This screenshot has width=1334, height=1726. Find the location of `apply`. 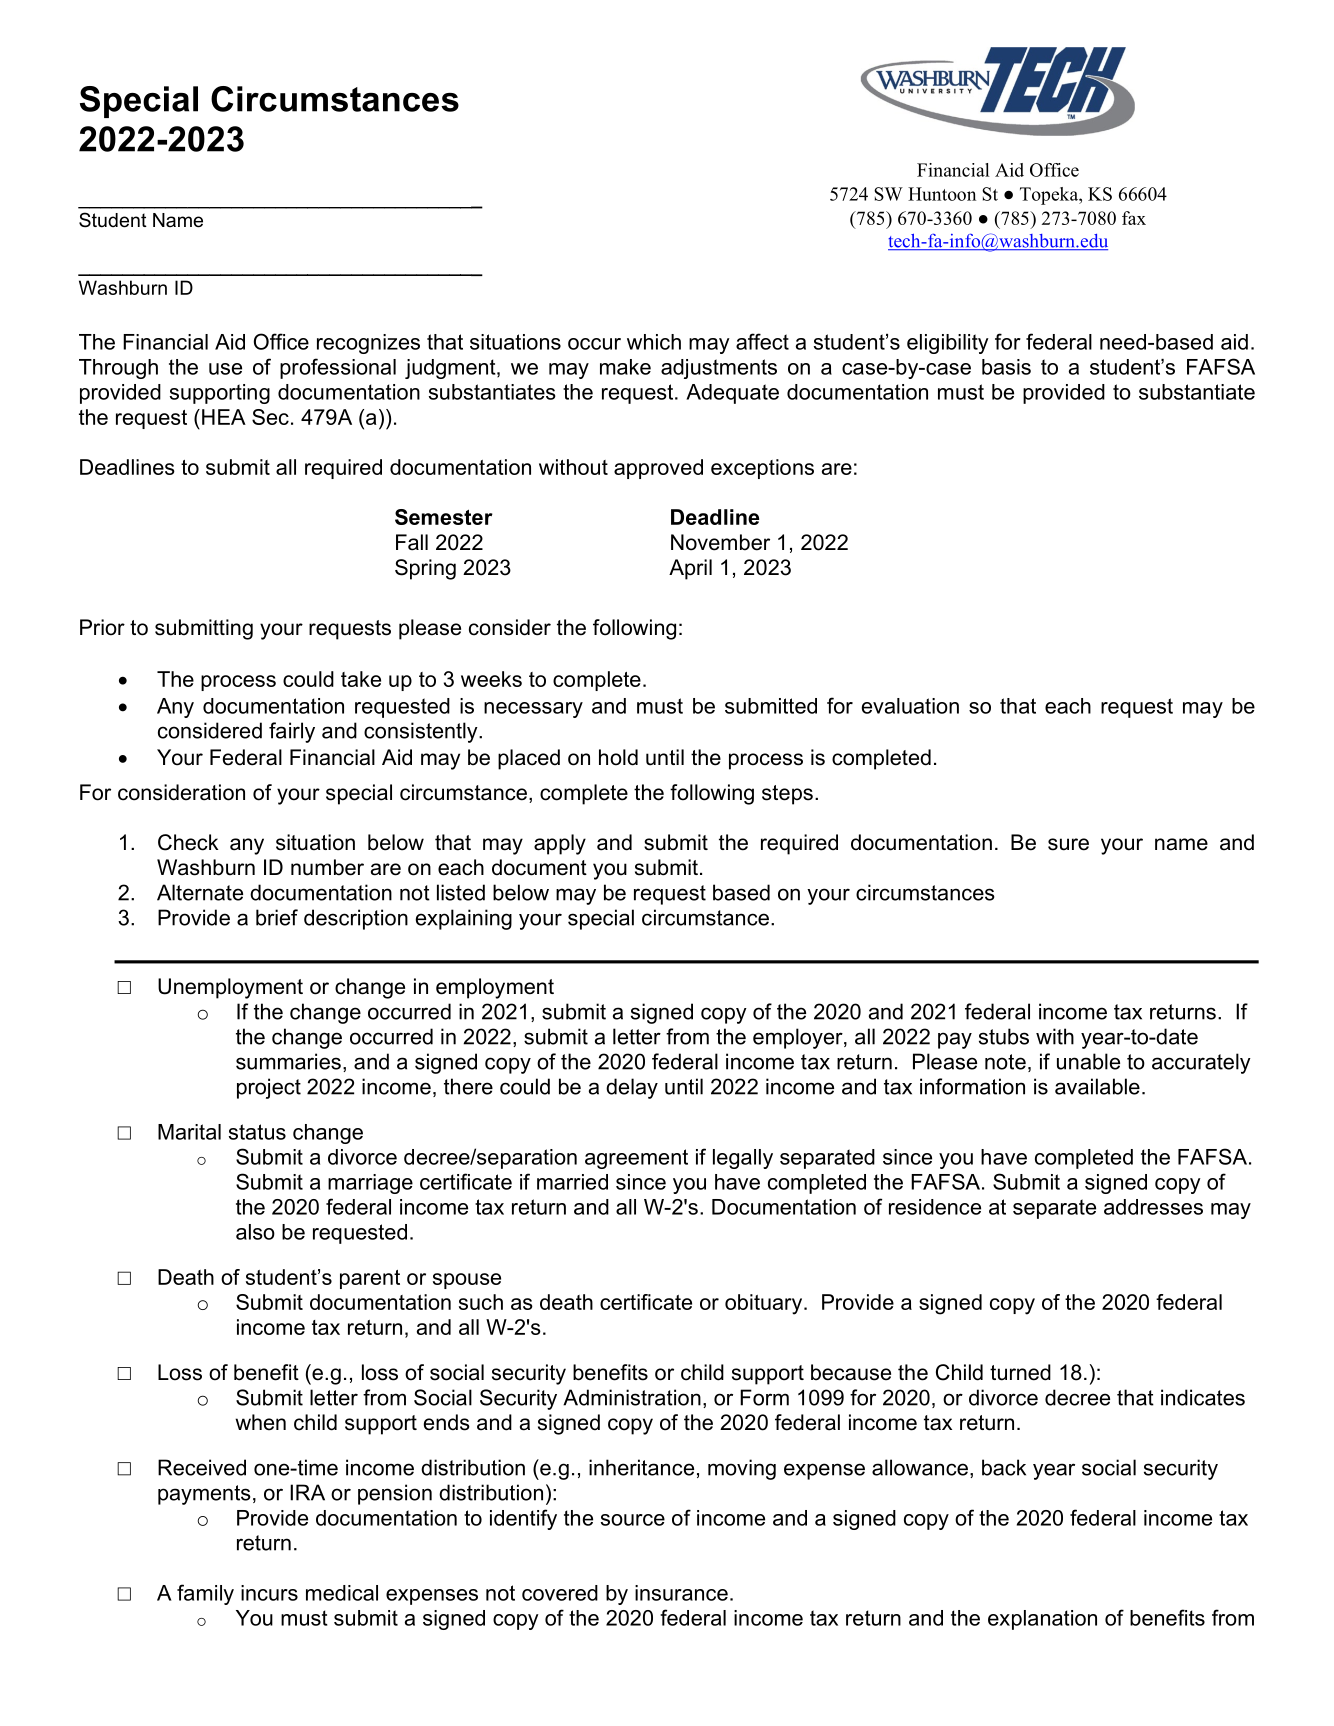

apply is located at coordinates (560, 844).
